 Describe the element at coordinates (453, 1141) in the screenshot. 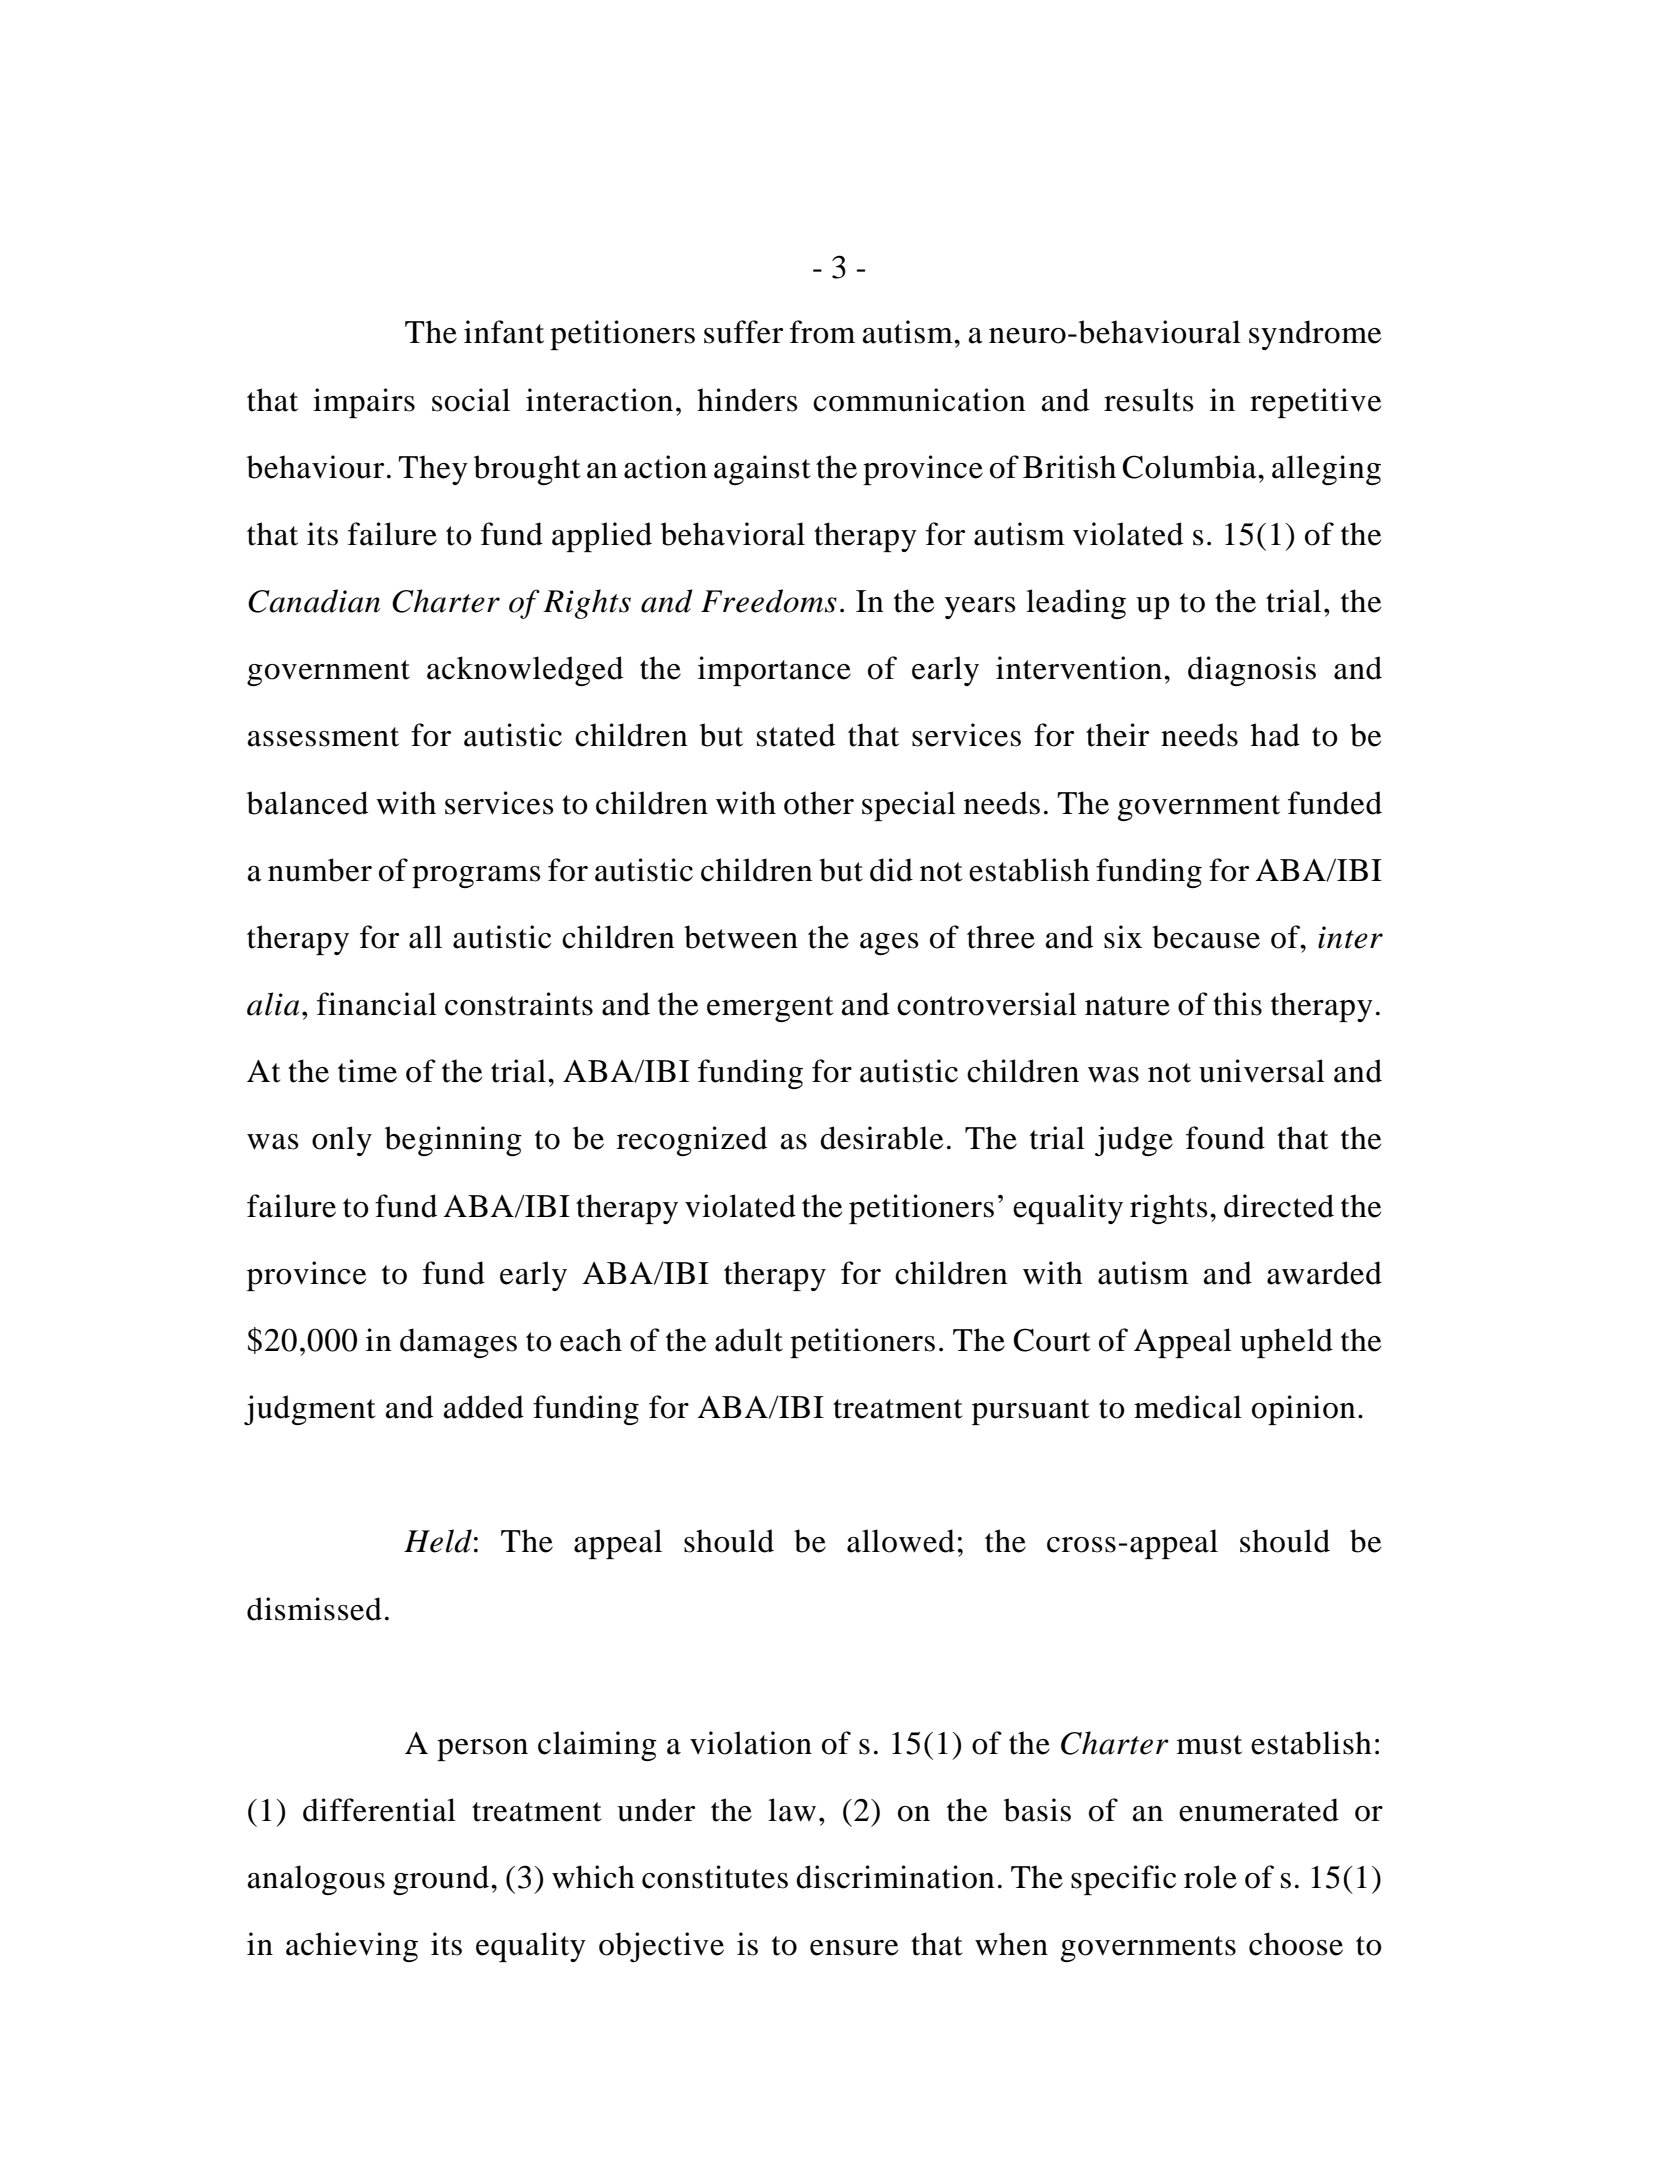

I see `beginning` at that location.
